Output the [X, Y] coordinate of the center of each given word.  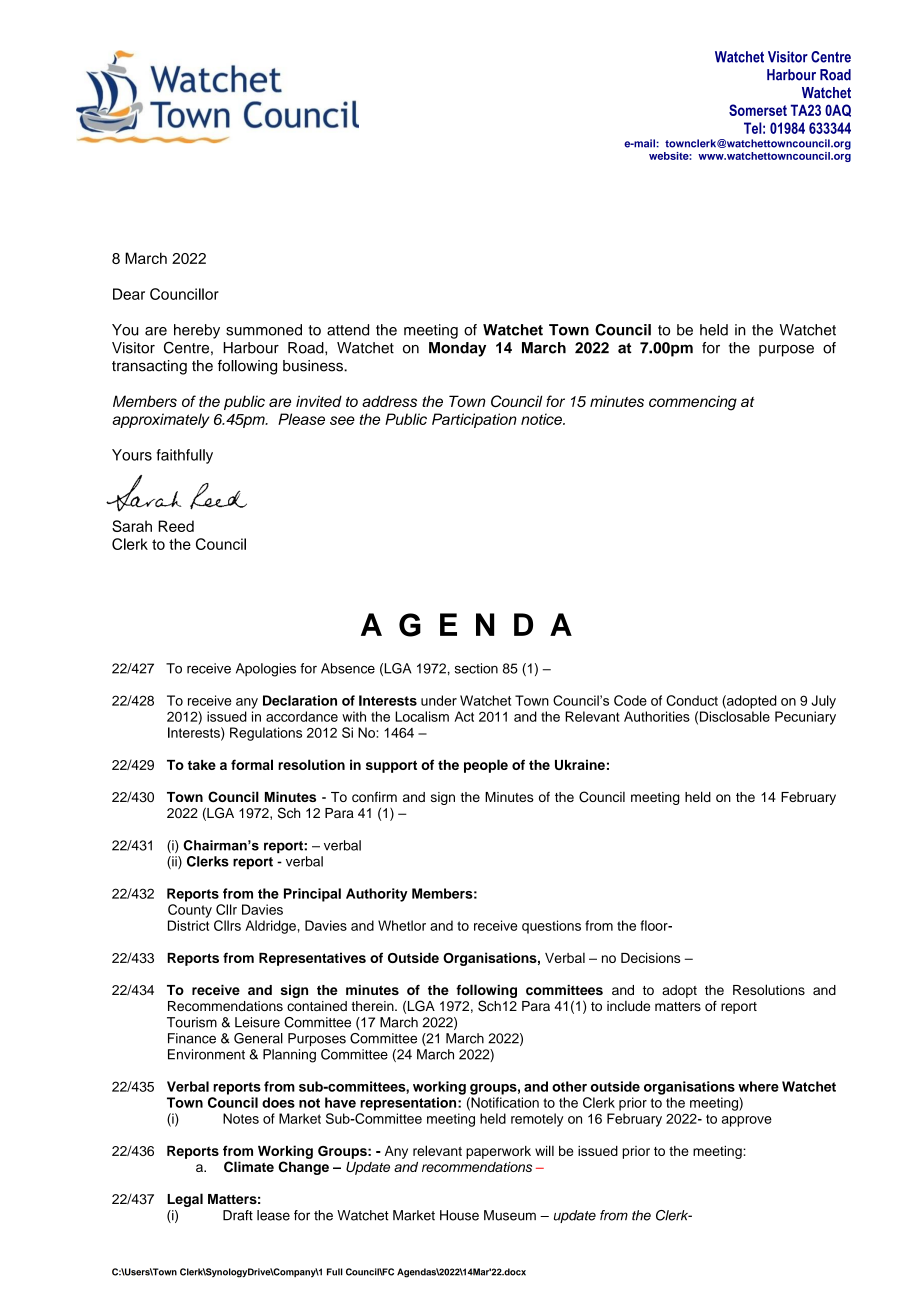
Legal [185, 1200]
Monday [457, 349]
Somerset [758, 110]
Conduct [692, 700]
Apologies [266, 670]
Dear [129, 294]
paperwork [498, 1152]
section [476, 668]
